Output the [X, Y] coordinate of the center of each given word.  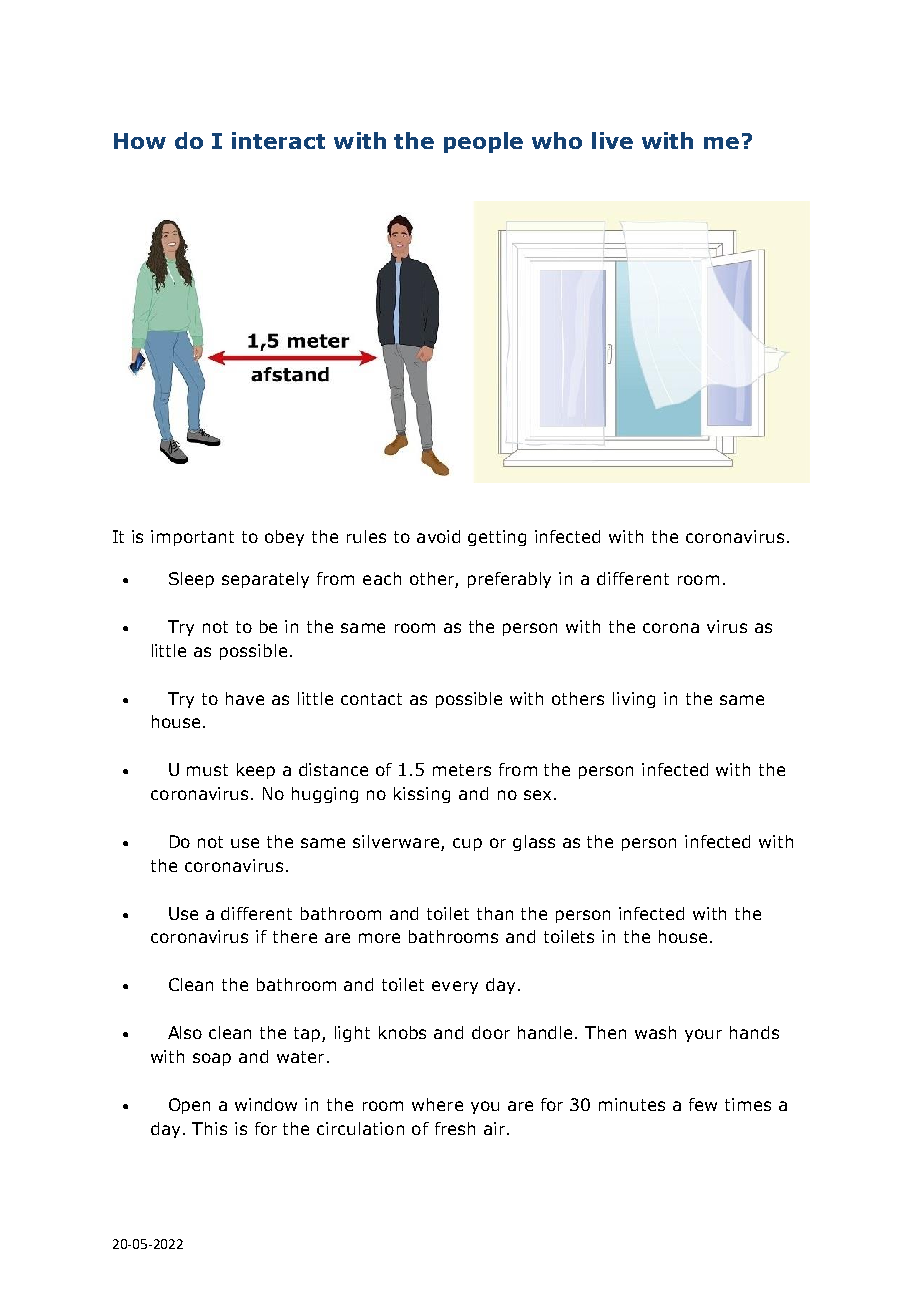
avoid [438, 536]
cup [467, 844]
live [612, 140]
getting [497, 538]
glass [534, 843]
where [437, 1104]
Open [189, 1106]
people [483, 142]
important [192, 538]
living [634, 700]
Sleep [191, 580]
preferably [509, 580]
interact [278, 140]
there [295, 936]
